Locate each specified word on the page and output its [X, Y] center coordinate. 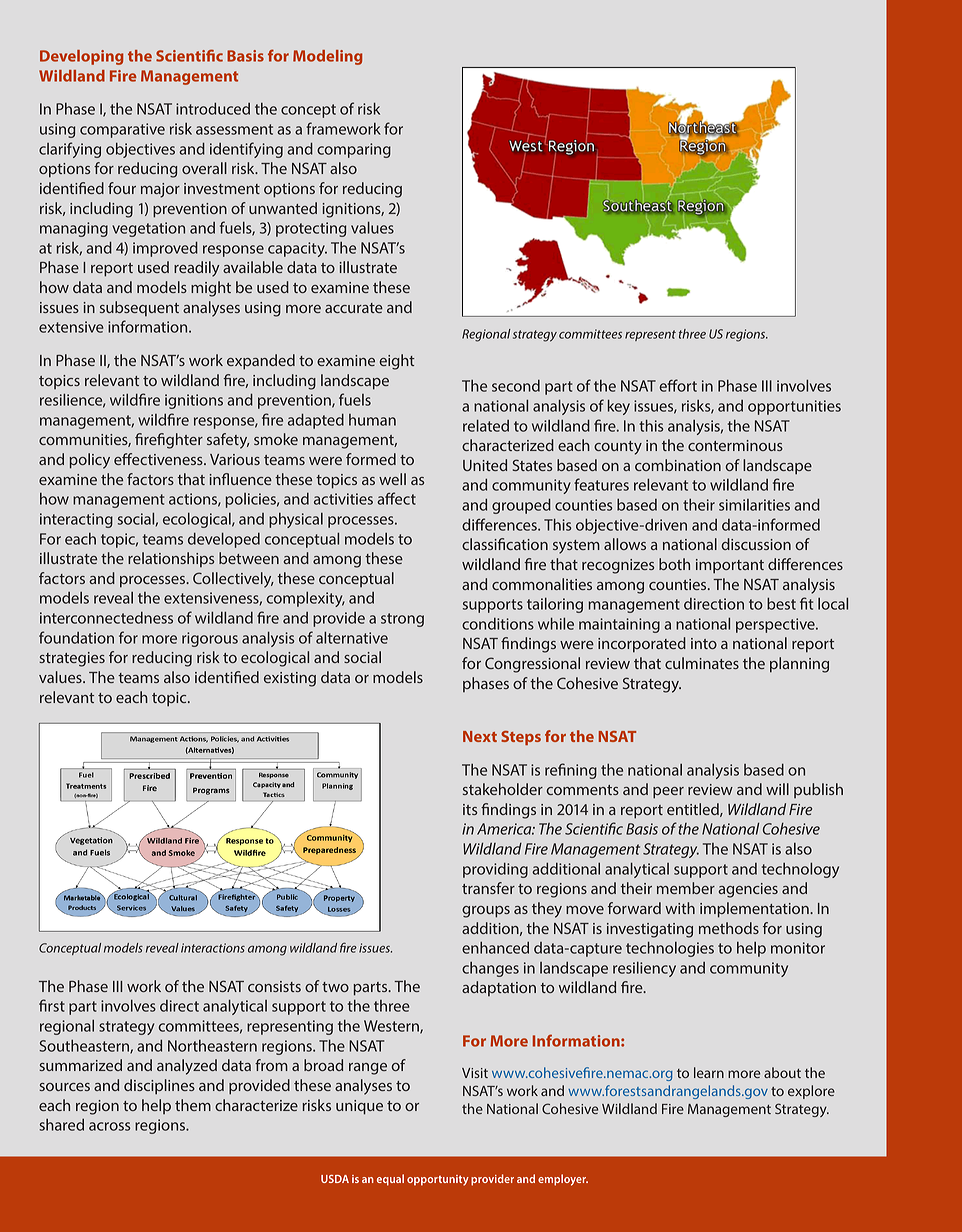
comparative [122, 130]
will [777, 789]
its [470, 809]
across [109, 1126]
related [486, 425]
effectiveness [159, 459]
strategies [72, 659]
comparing [354, 150]
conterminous [735, 445]
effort [678, 385]
